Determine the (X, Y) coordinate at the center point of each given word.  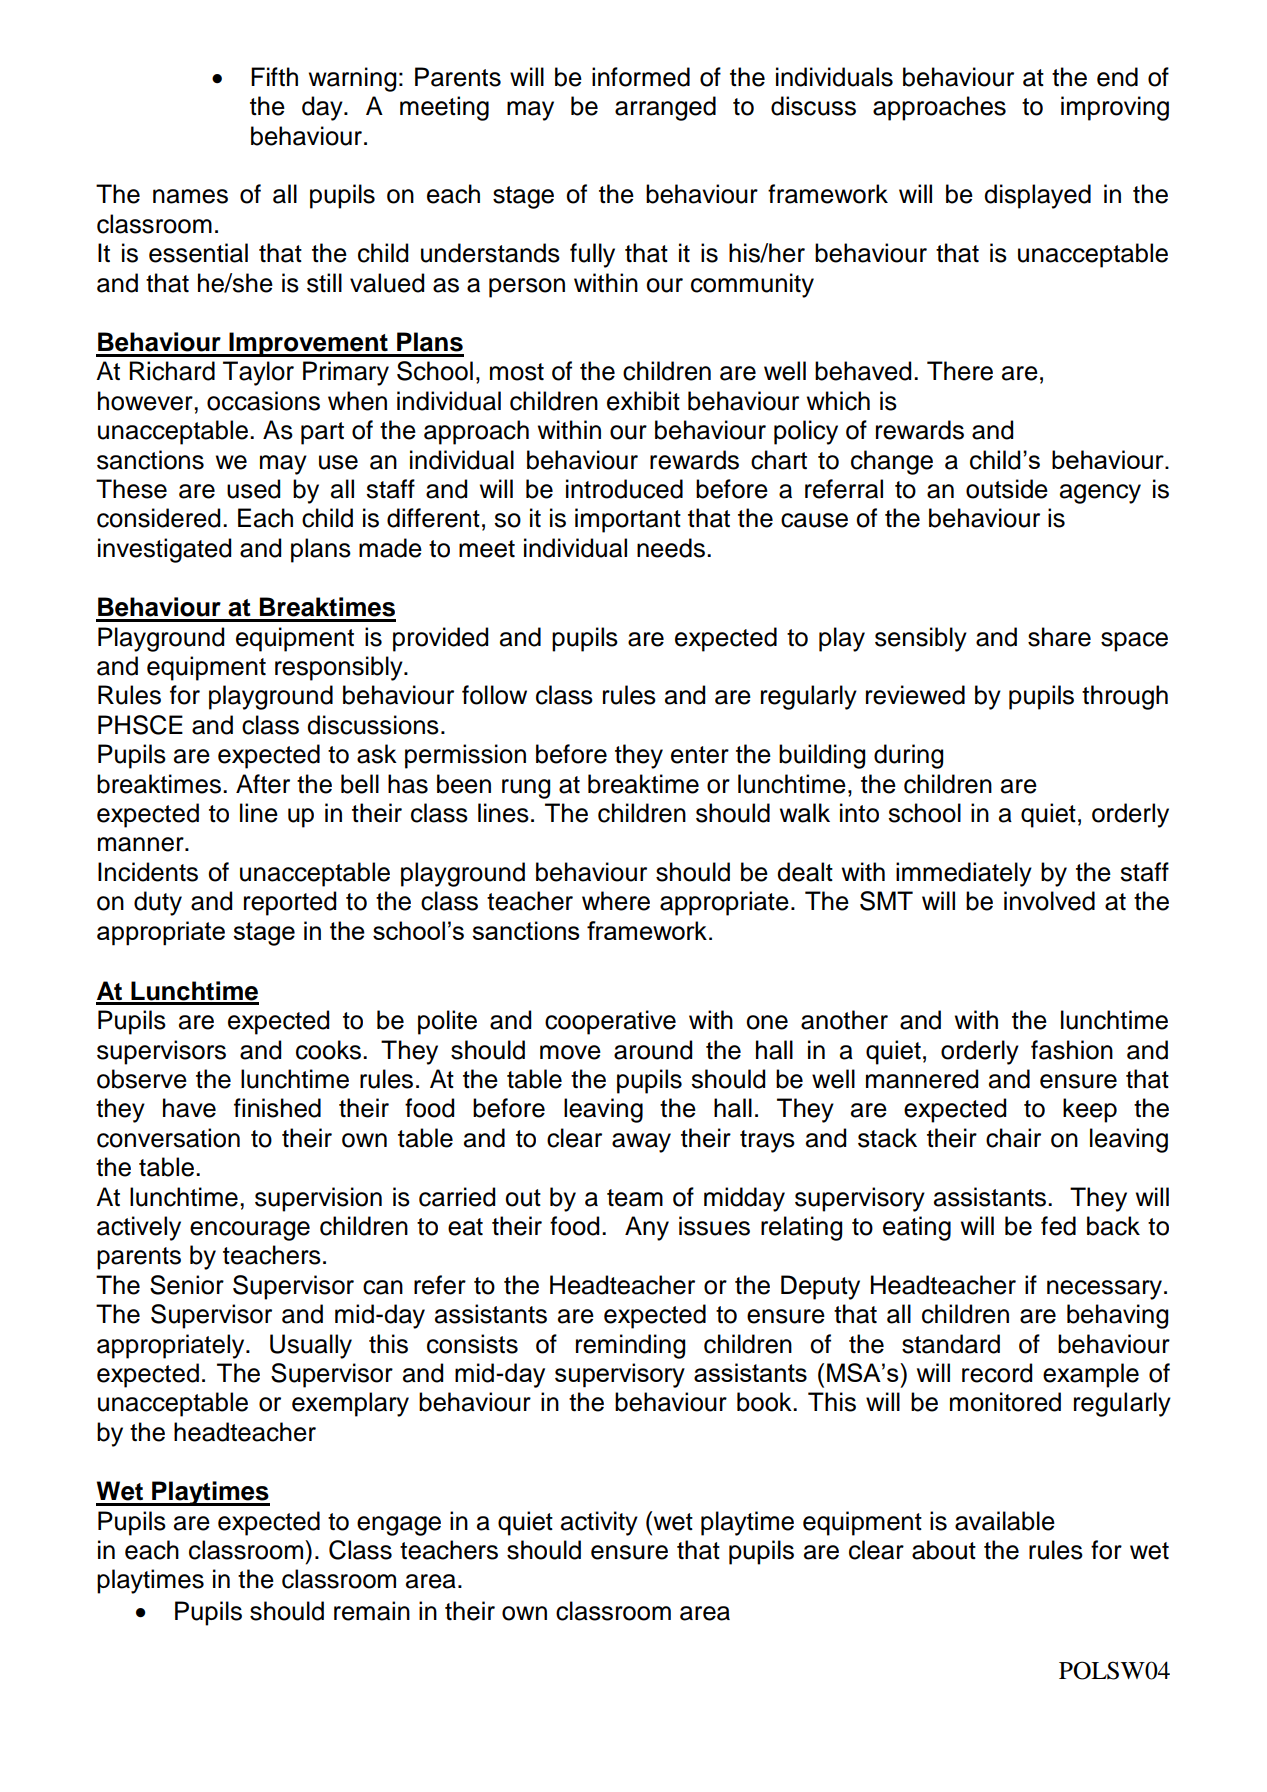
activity (599, 1523)
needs (671, 548)
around (653, 1050)
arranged (665, 108)
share (1059, 637)
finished (277, 1108)
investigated (164, 550)
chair (1013, 1138)
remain (372, 1611)
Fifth (274, 76)
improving (1115, 108)
